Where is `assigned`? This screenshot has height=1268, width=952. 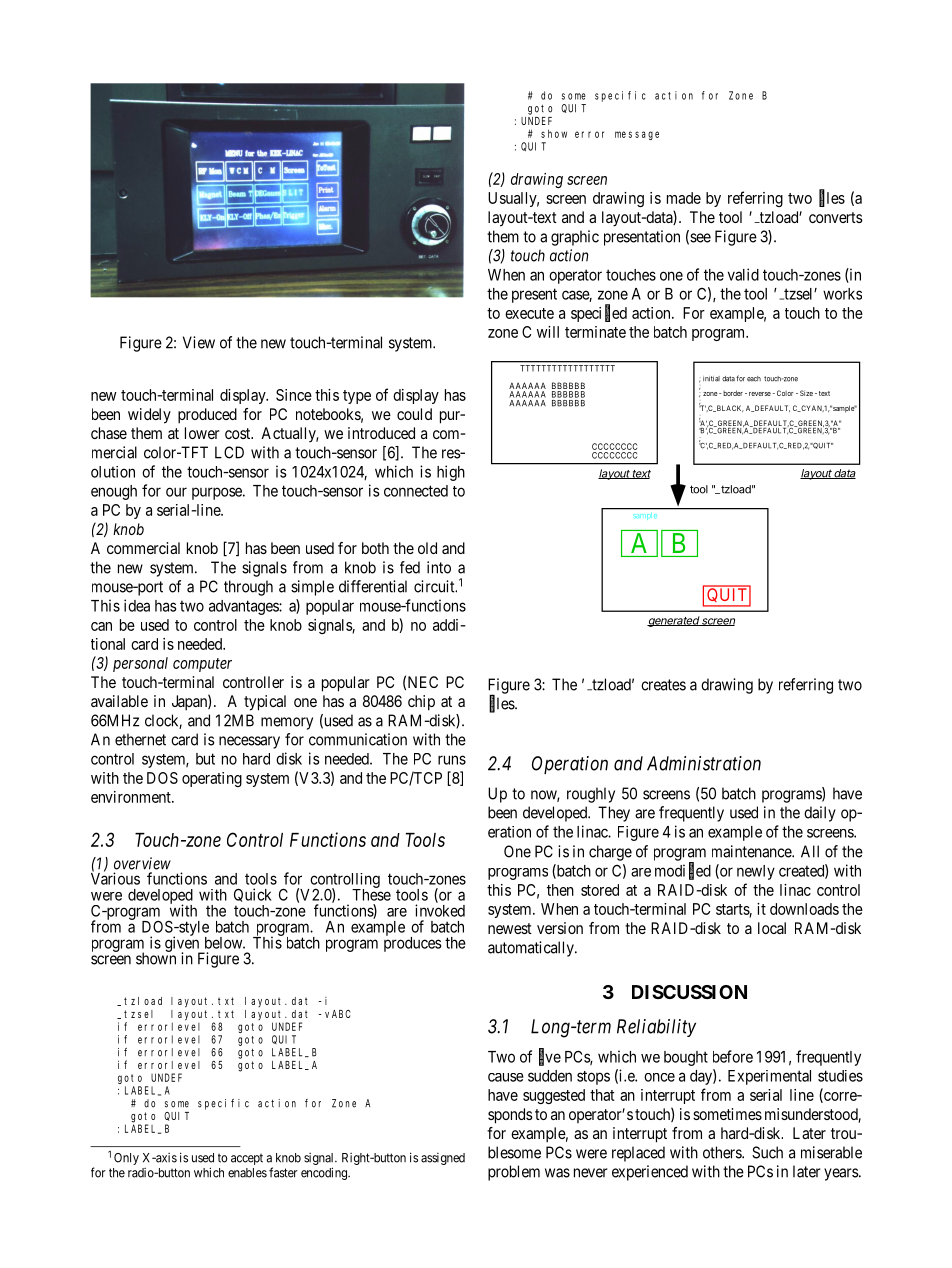
assigned is located at coordinates (443, 1159).
